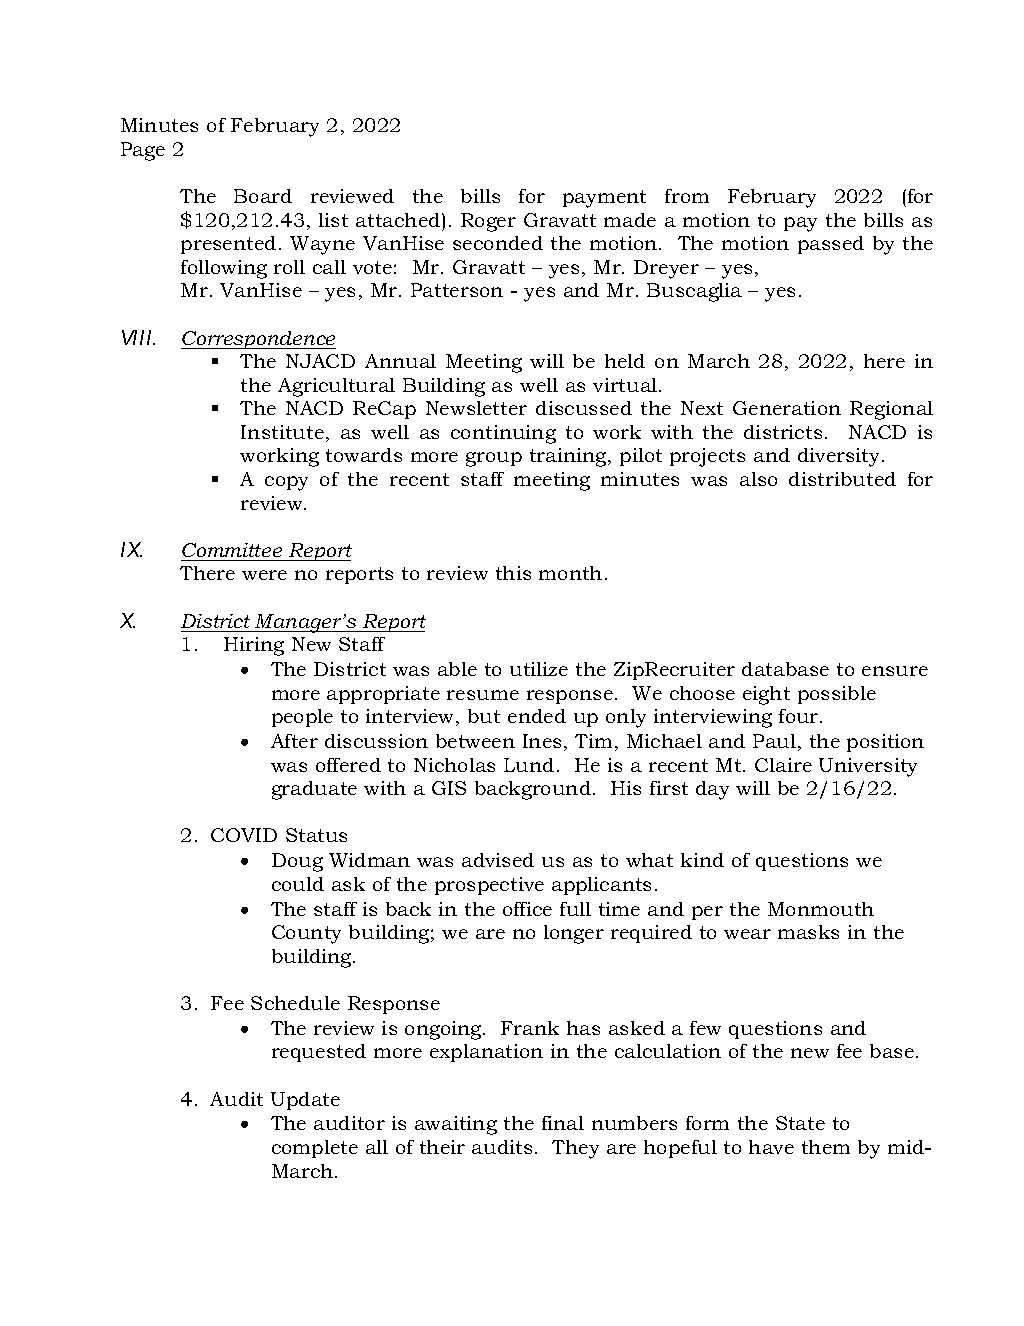 This image has height=1326, width=1024. What do you see at coordinates (306, 934) in the image?
I see `County` at bounding box center [306, 934].
